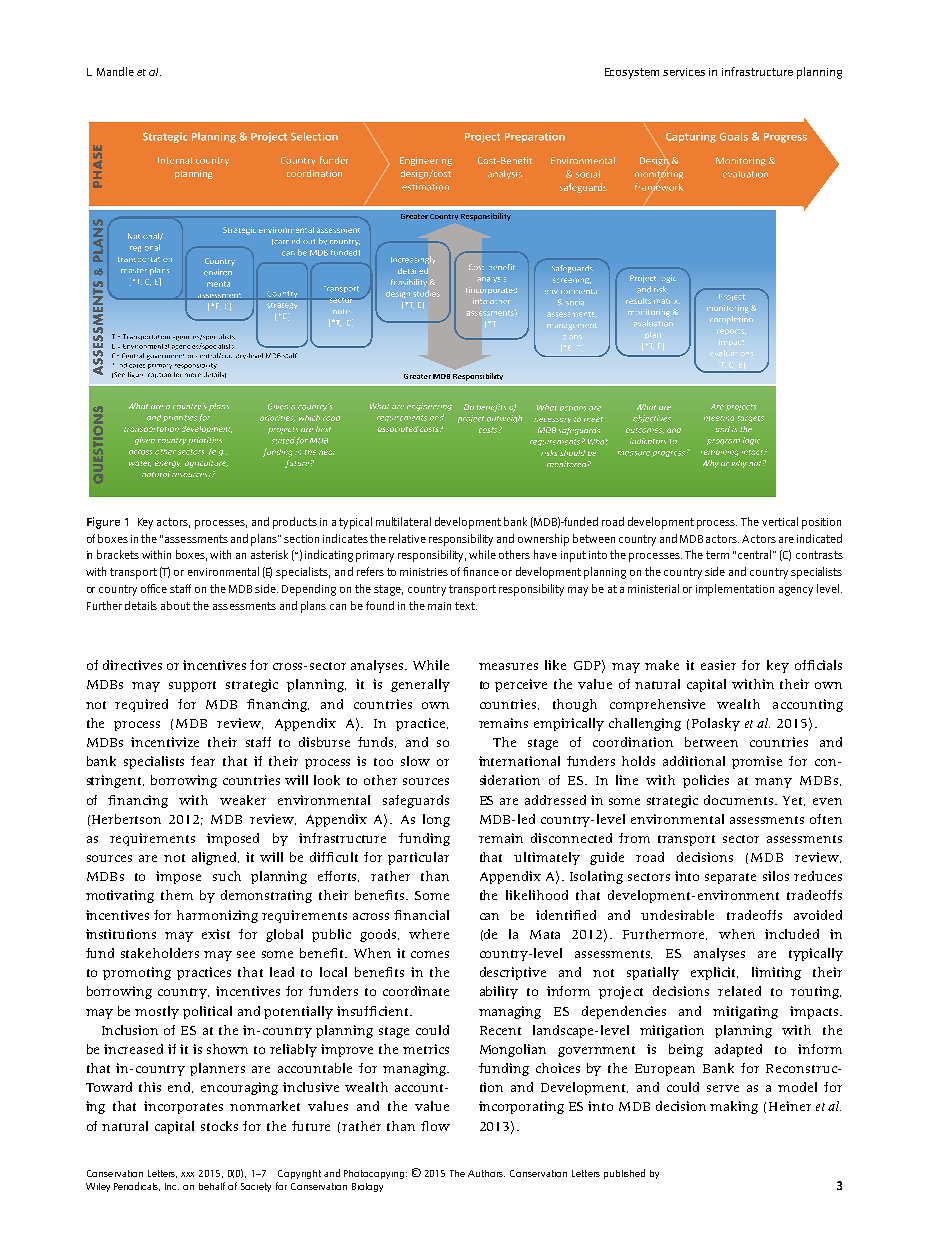 Image resolution: width=952 pixels, height=1256 pixels. I want to click on services, so click(684, 72).
